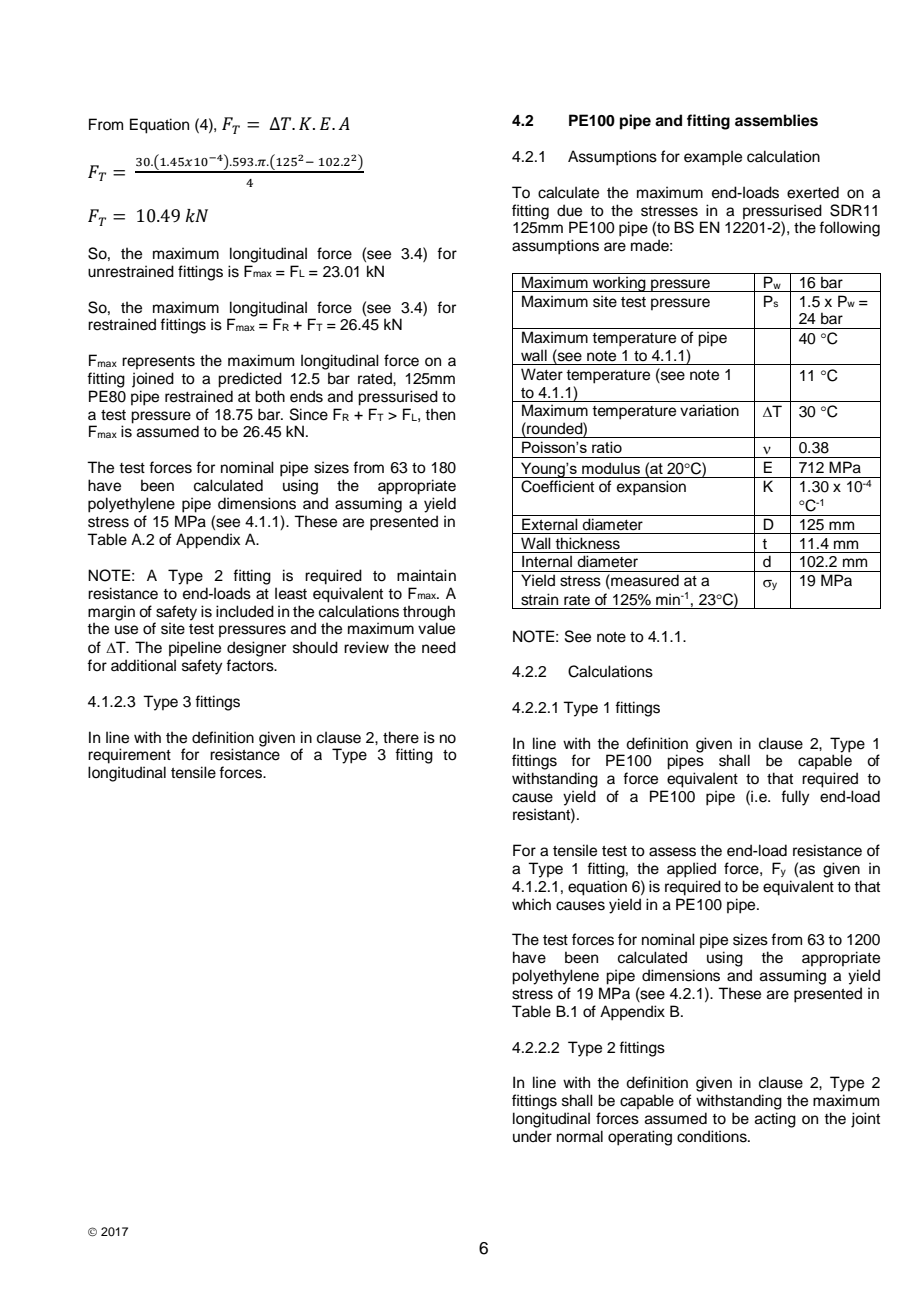  What do you see at coordinates (651, 488) in the screenshot?
I see `expansion` at bounding box center [651, 488].
